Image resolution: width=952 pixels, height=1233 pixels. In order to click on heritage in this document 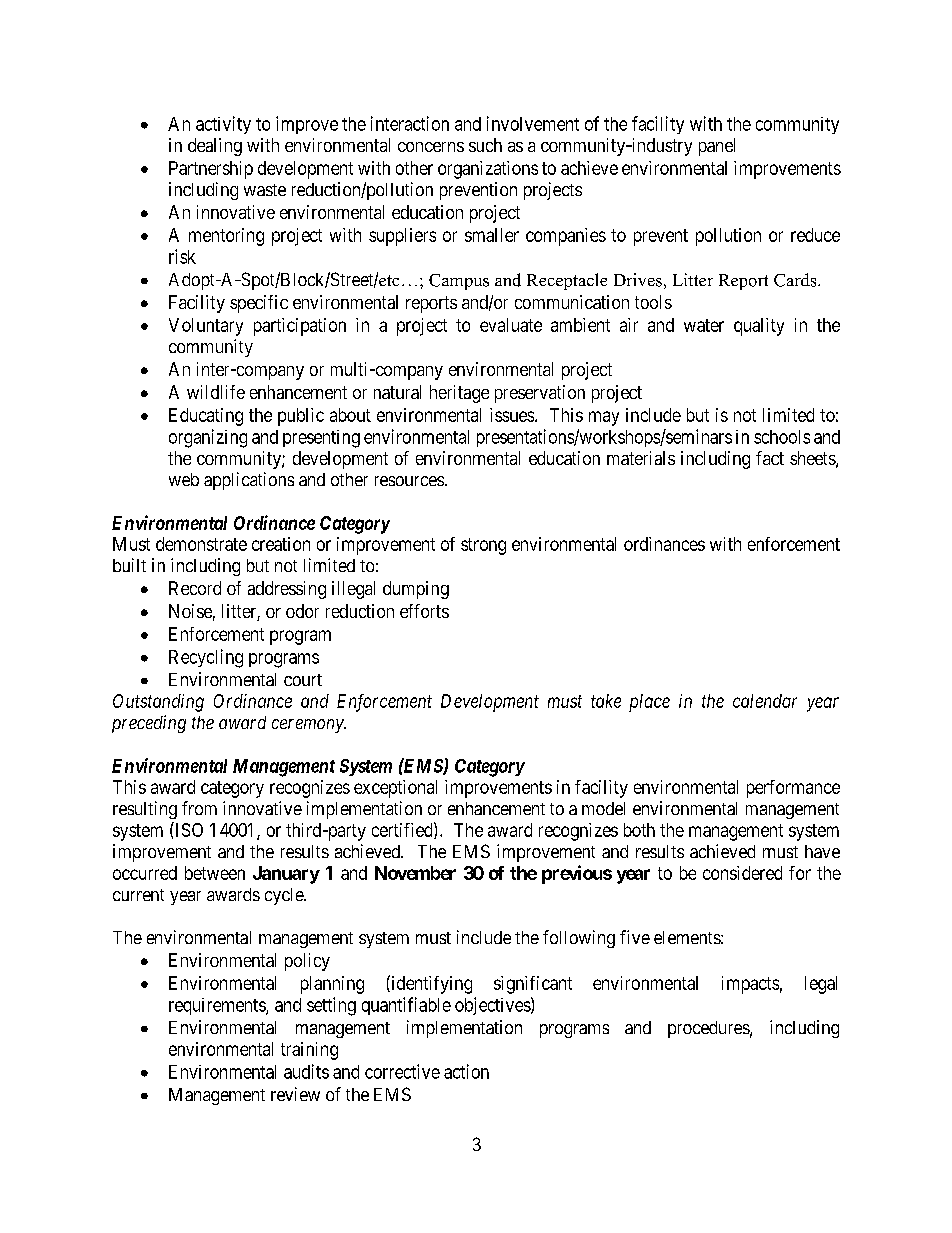, I will do `click(459, 394)`.
